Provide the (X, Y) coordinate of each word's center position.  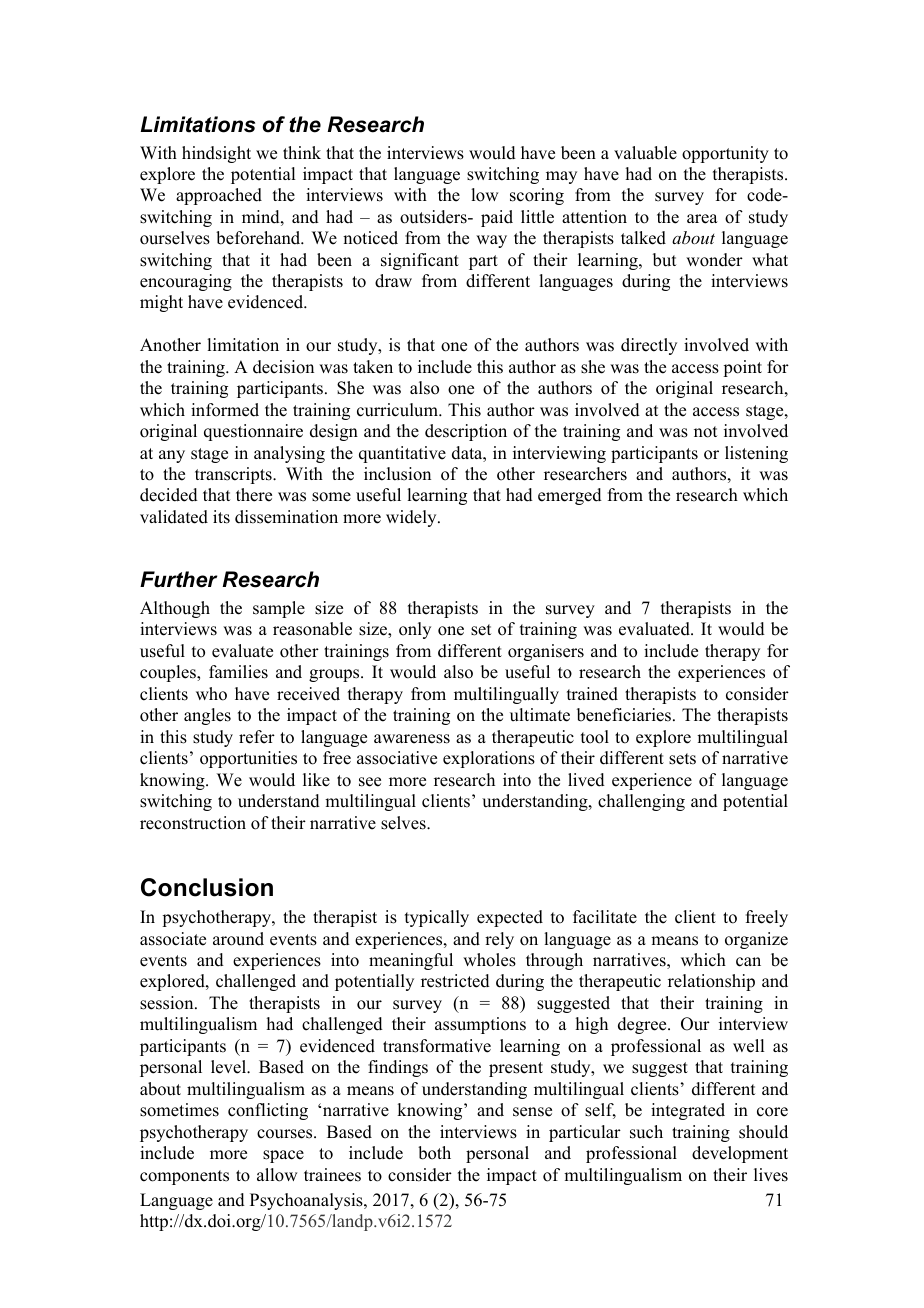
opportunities (248, 759)
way (491, 241)
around (238, 939)
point (742, 368)
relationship (711, 982)
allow (277, 1175)
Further (179, 579)
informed (225, 410)
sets (682, 759)
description (466, 432)
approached (219, 196)
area (702, 219)
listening (756, 454)
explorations (489, 759)
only (415, 630)
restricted (455, 981)
